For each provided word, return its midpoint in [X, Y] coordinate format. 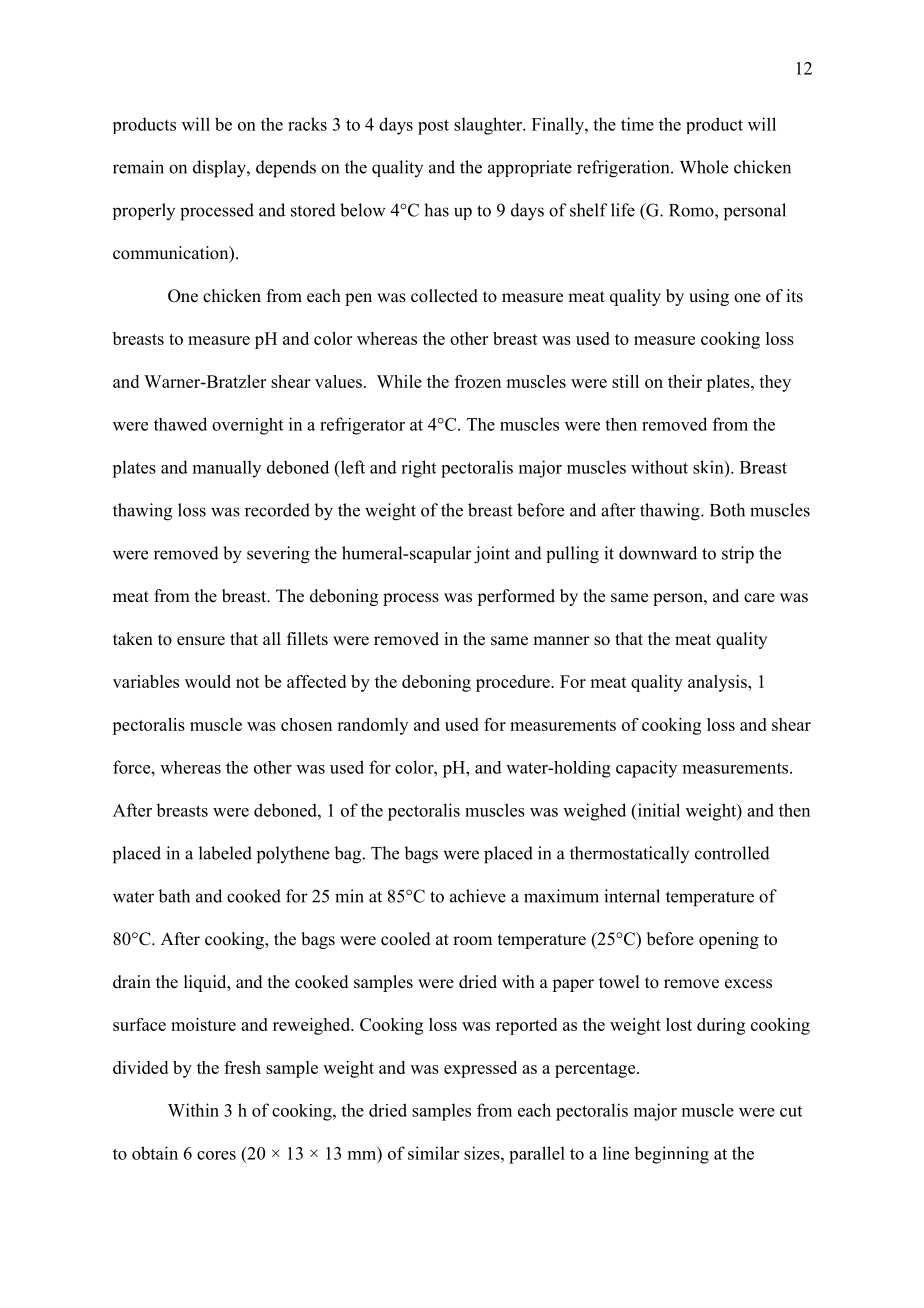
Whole [704, 167]
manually [227, 469]
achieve [478, 896]
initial [657, 810]
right [418, 469]
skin [709, 467]
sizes [483, 1153]
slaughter [489, 126]
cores [216, 1155]
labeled [225, 853]
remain [138, 167]
